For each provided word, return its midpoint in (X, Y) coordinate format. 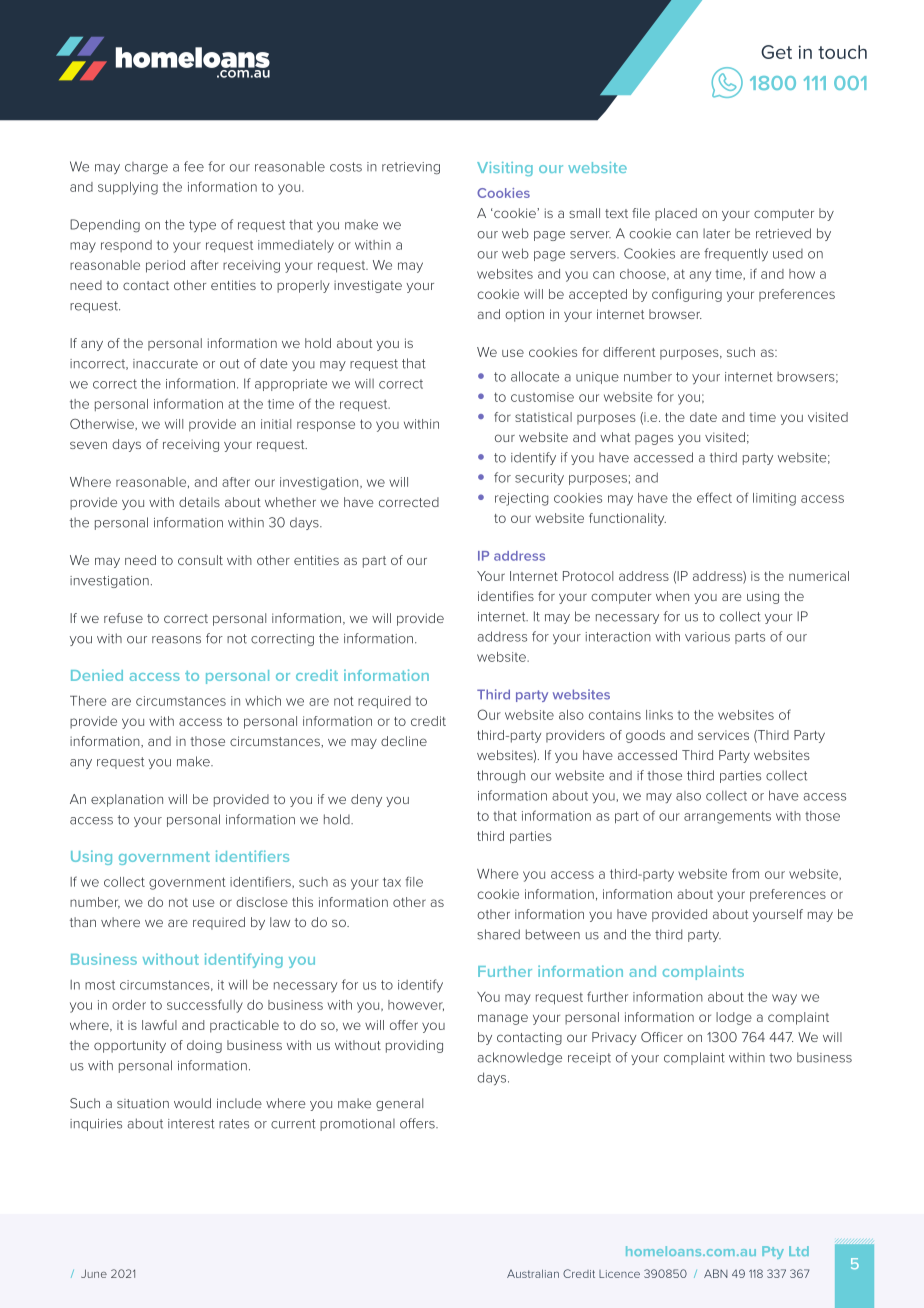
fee (194, 166)
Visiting (505, 169)
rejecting (521, 499)
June (94, 1273)
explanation (127, 800)
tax (392, 882)
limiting (774, 499)
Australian (533, 1273)
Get (776, 52)
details (199, 502)
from (745, 873)
